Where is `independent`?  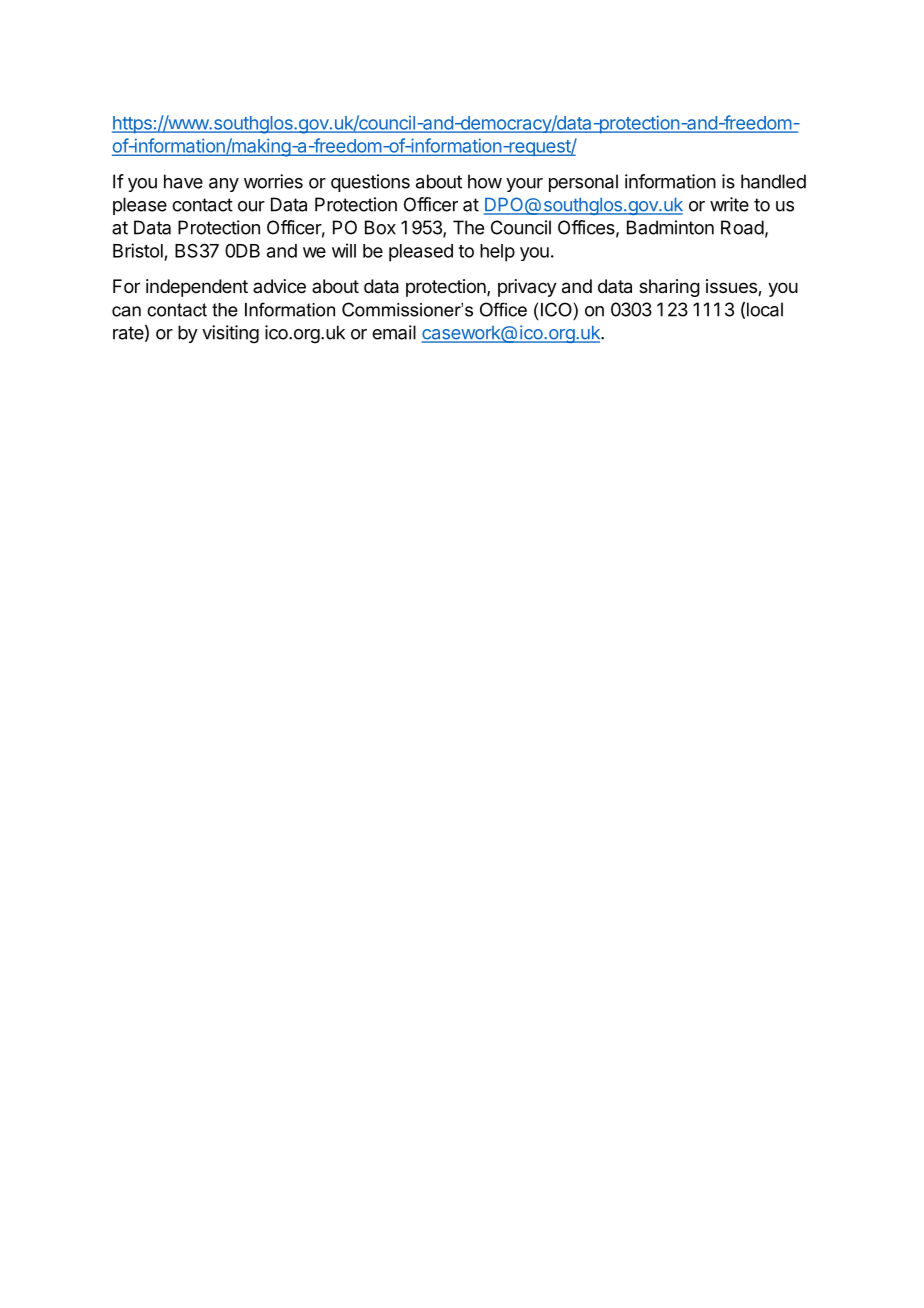 independent is located at coordinates (197, 288).
